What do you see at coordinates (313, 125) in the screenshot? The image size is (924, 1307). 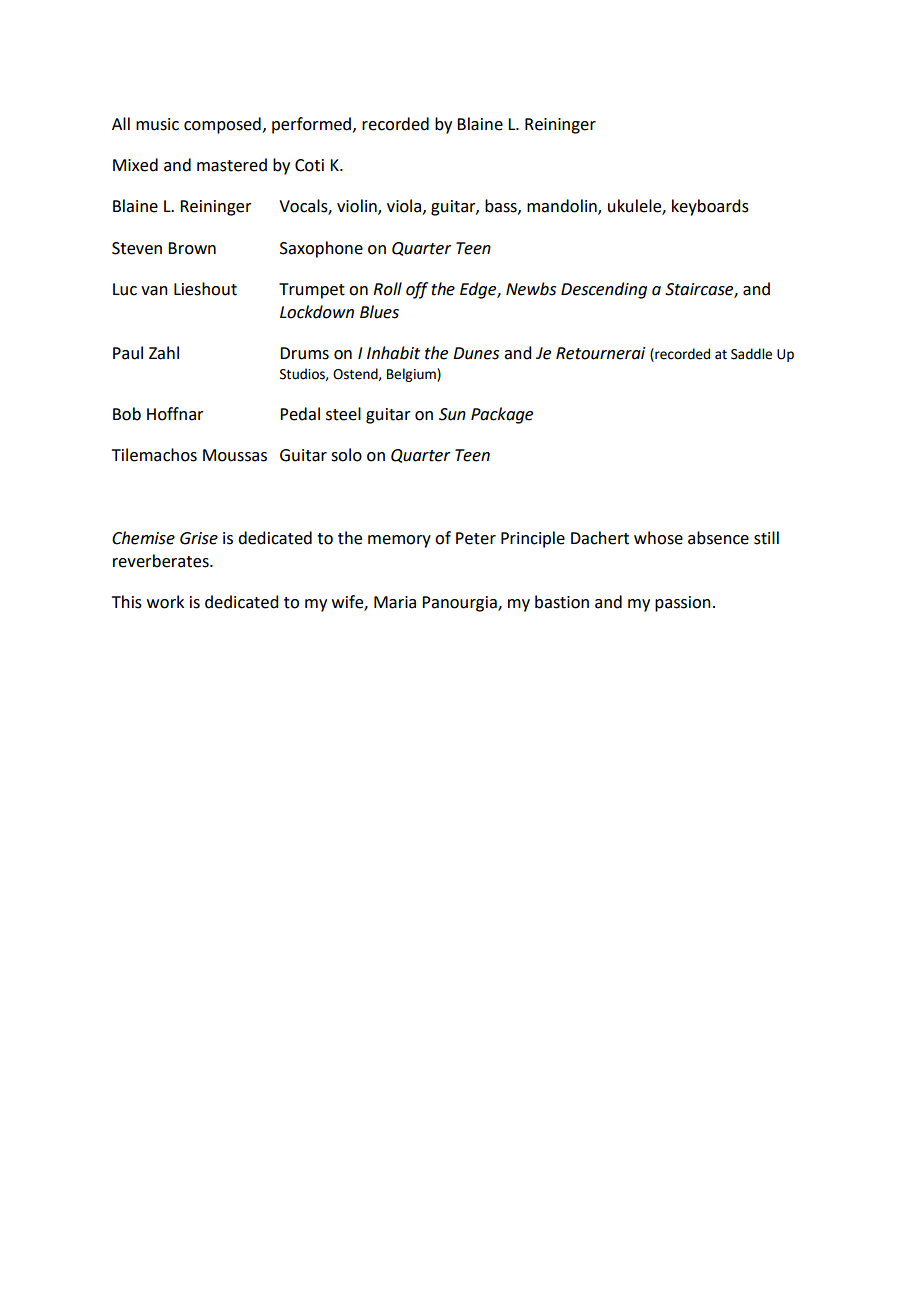 I see `performed` at bounding box center [313, 125].
